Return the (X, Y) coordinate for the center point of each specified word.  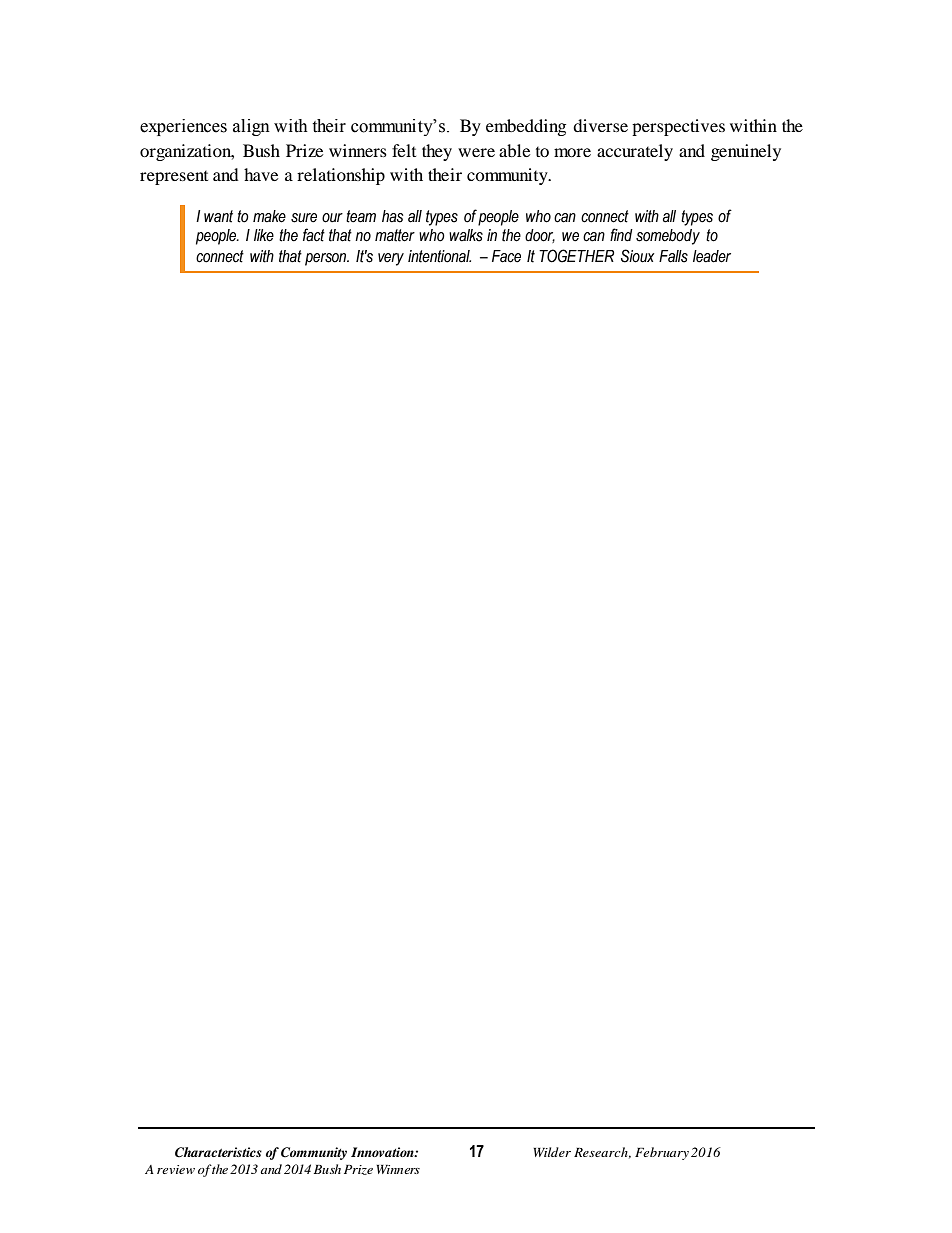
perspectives (678, 127)
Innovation (383, 1152)
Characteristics (218, 1152)
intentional (439, 256)
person (327, 259)
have (261, 174)
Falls (673, 256)
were (476, 152)
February (662, 1153)
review (176, 1169)
